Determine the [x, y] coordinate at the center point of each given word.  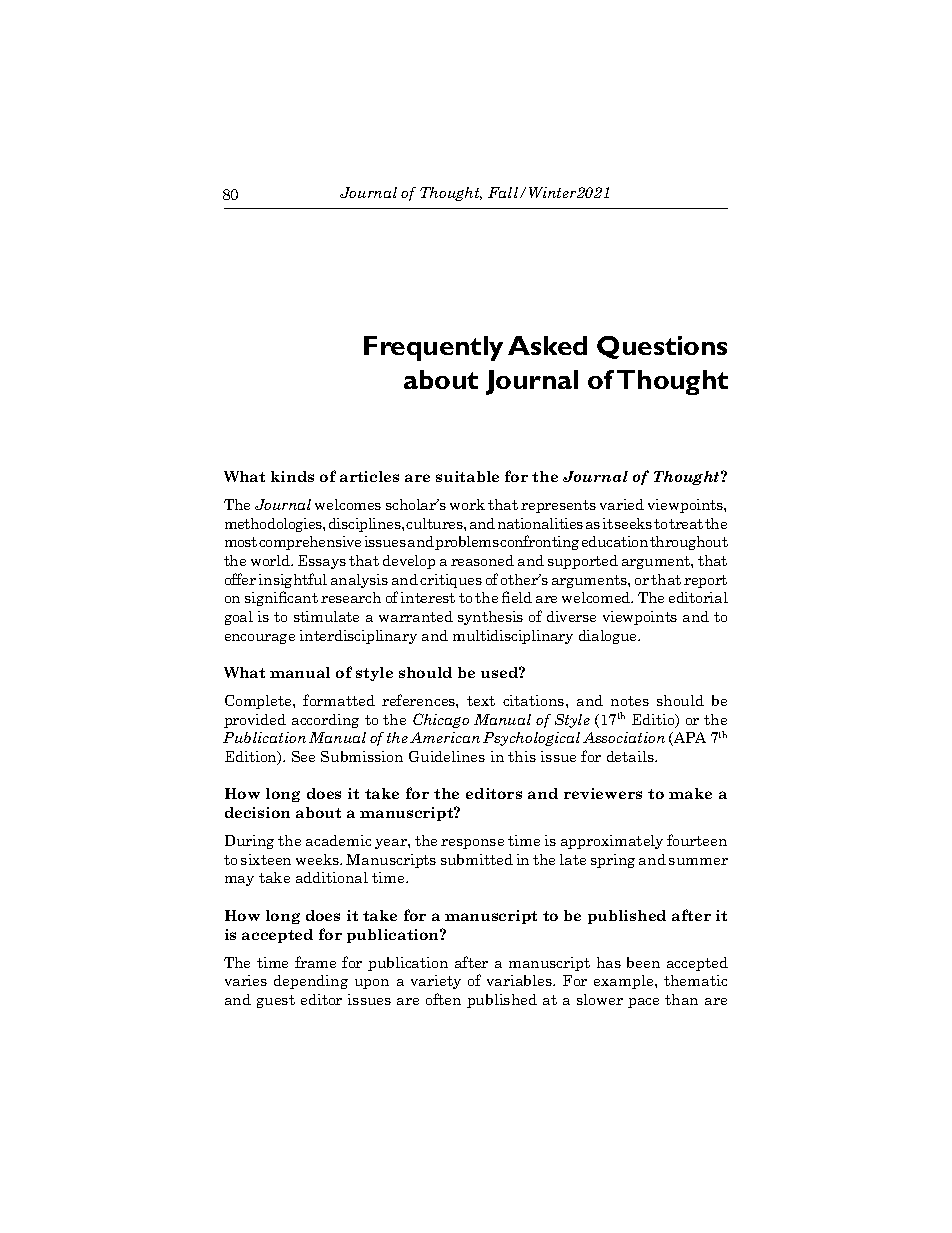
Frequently [433, 348]
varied [622, 504]
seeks [633, 523]
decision [257, 812]
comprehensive [310, 543]
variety [436, 982]
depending [311, 982]
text [481, 701]
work [467, 504]
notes [630, 701]
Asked [547, 345]
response [472, 844]
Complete [259, 702]
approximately [612, 842]
